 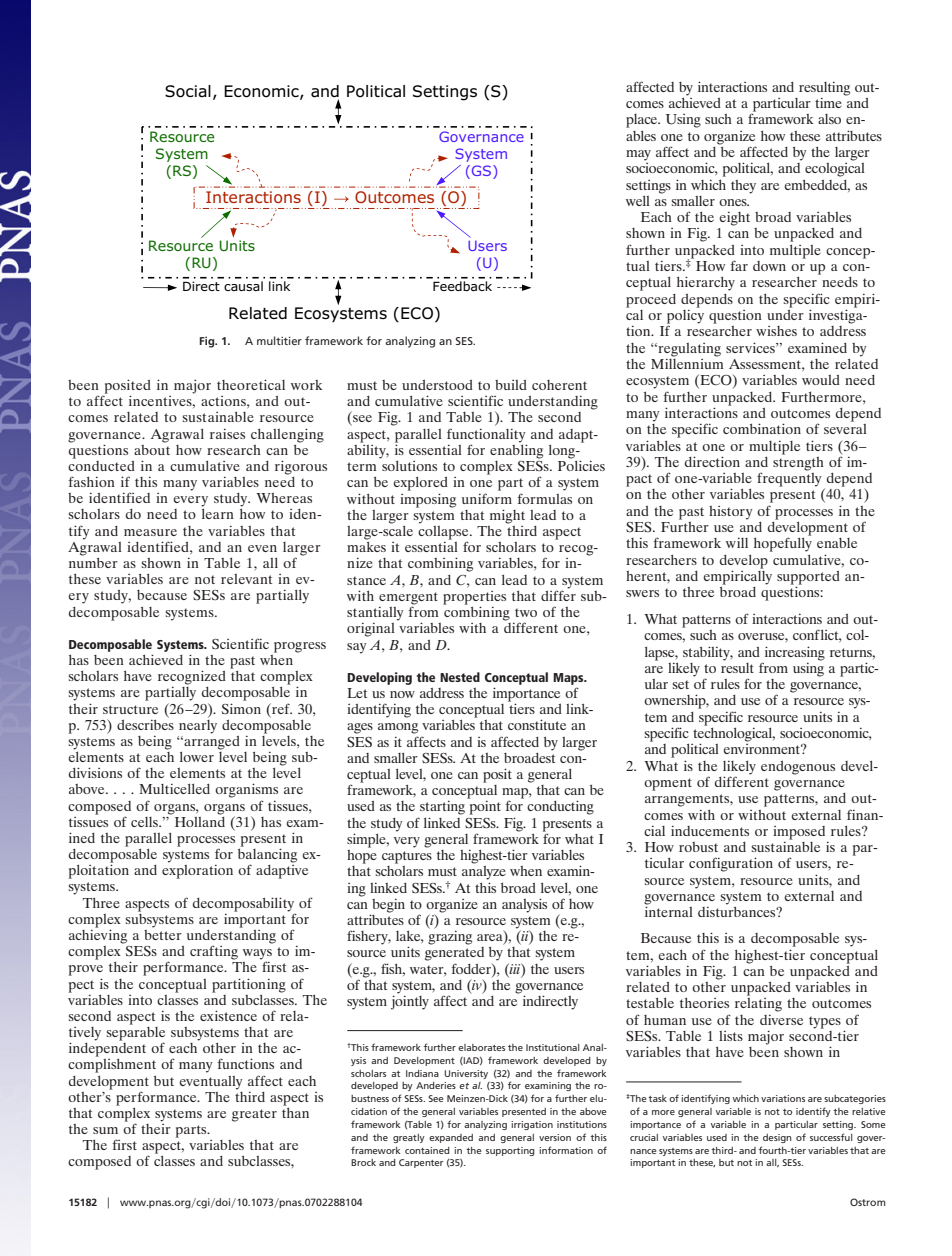 I want to click on design, so click(x=777, y=1138).
